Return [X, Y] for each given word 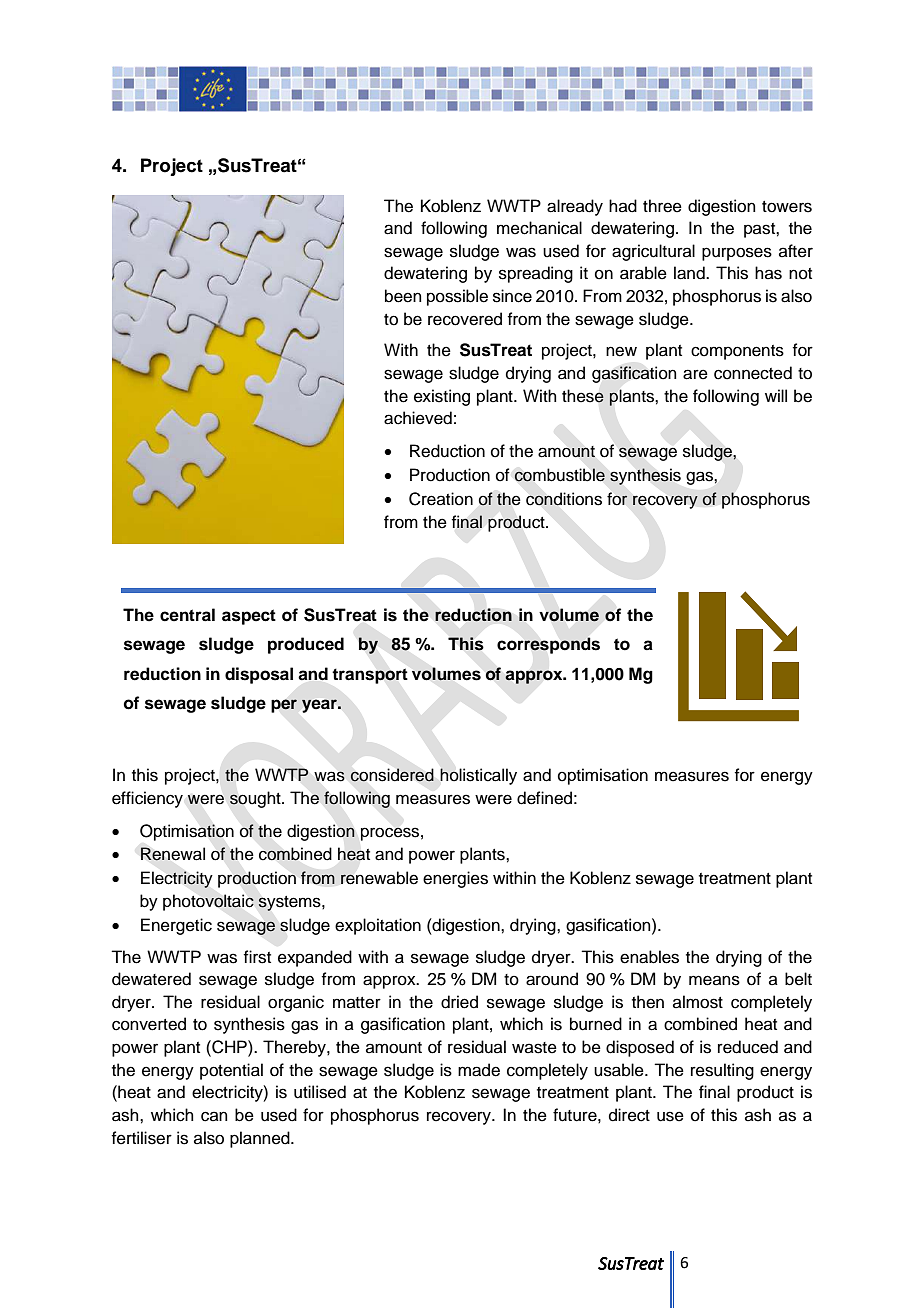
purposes [737, 254]
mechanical [539, 228]
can [214, 1116]
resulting [722, 1071]
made [479, 1070]
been [403, 296]
